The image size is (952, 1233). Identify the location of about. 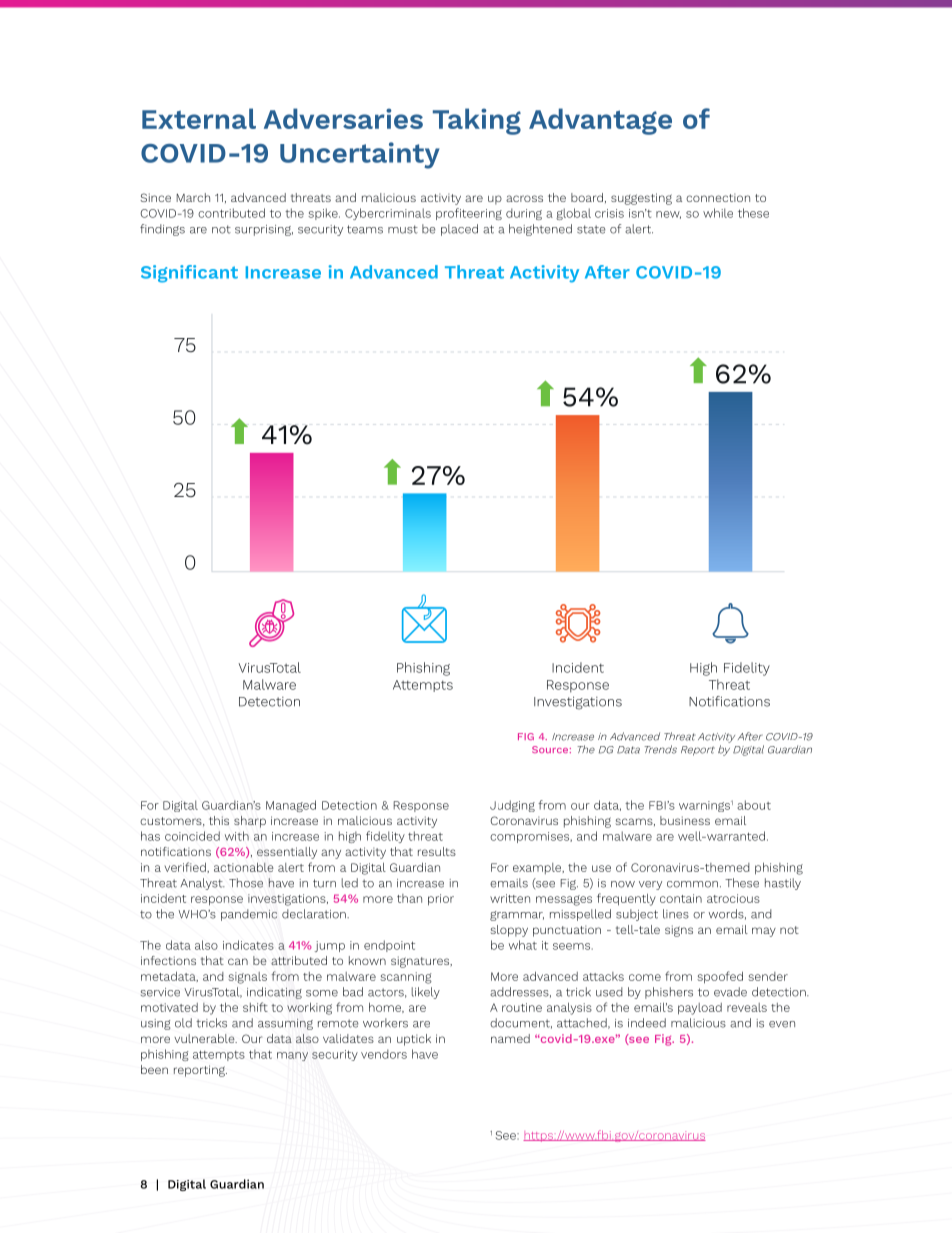
(754, 805).
